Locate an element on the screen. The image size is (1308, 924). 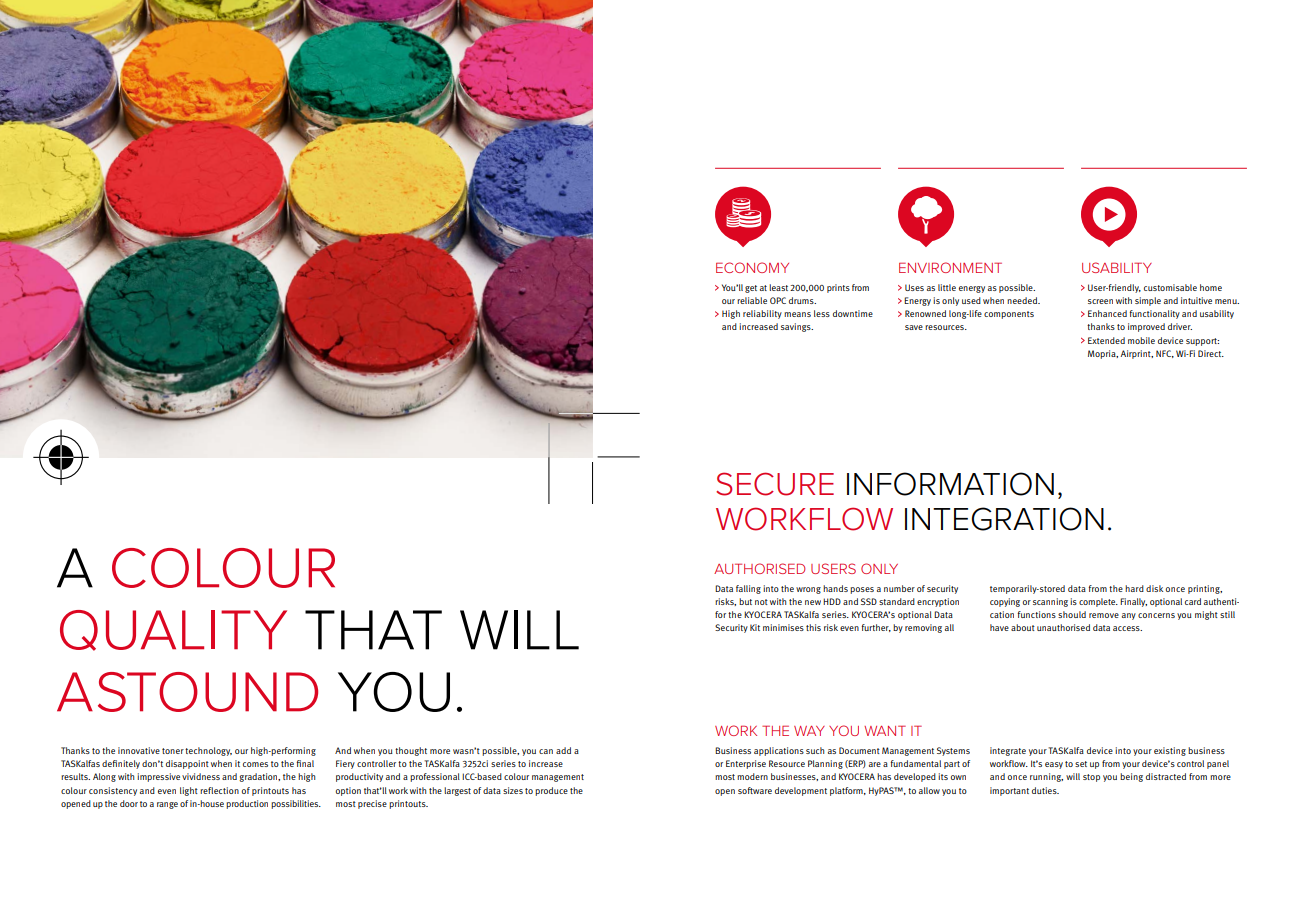
INTEGRATION is located at coordinates (1004, 519).
